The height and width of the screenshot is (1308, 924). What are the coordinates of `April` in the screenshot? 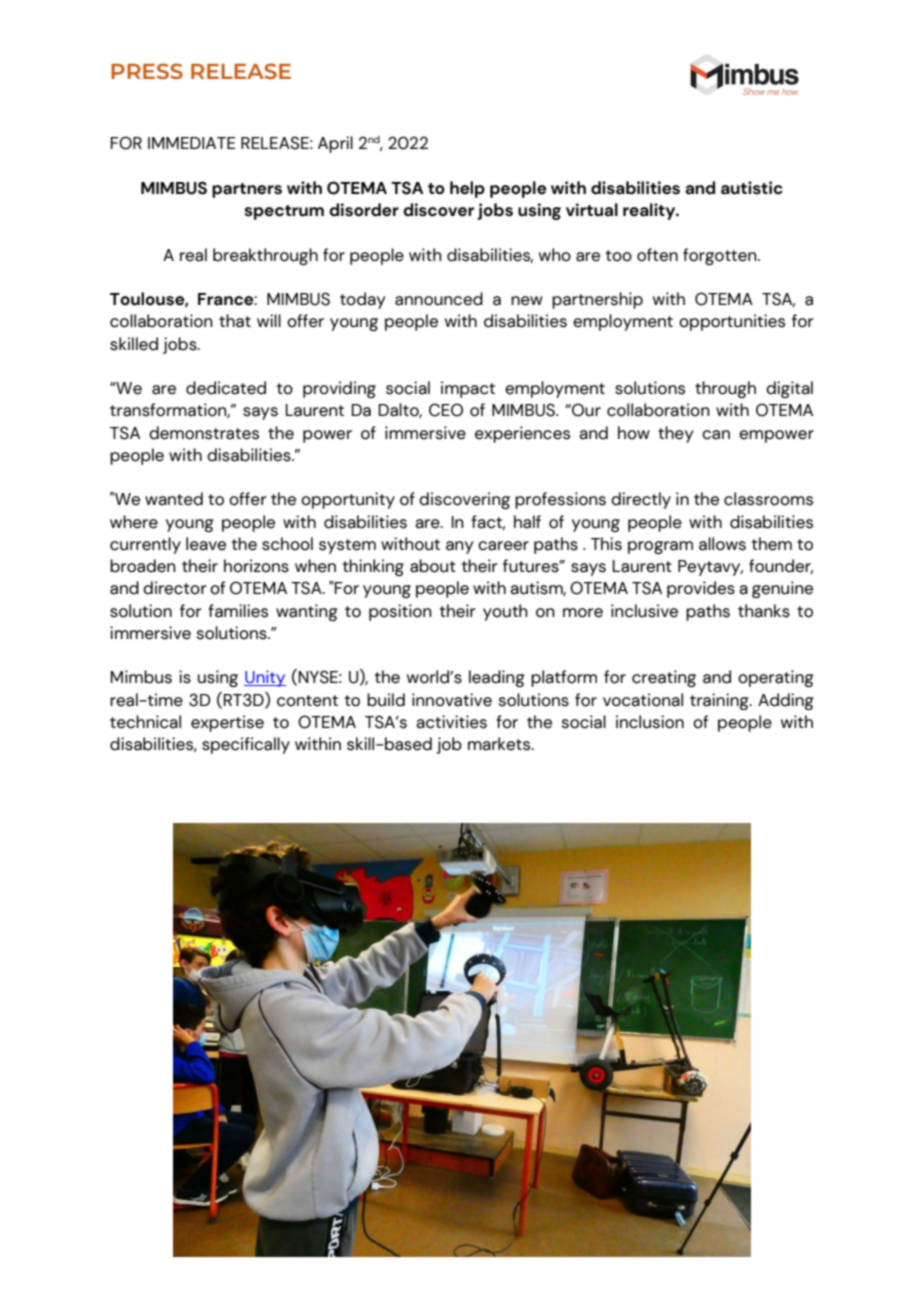 It's located at (335, 144).
